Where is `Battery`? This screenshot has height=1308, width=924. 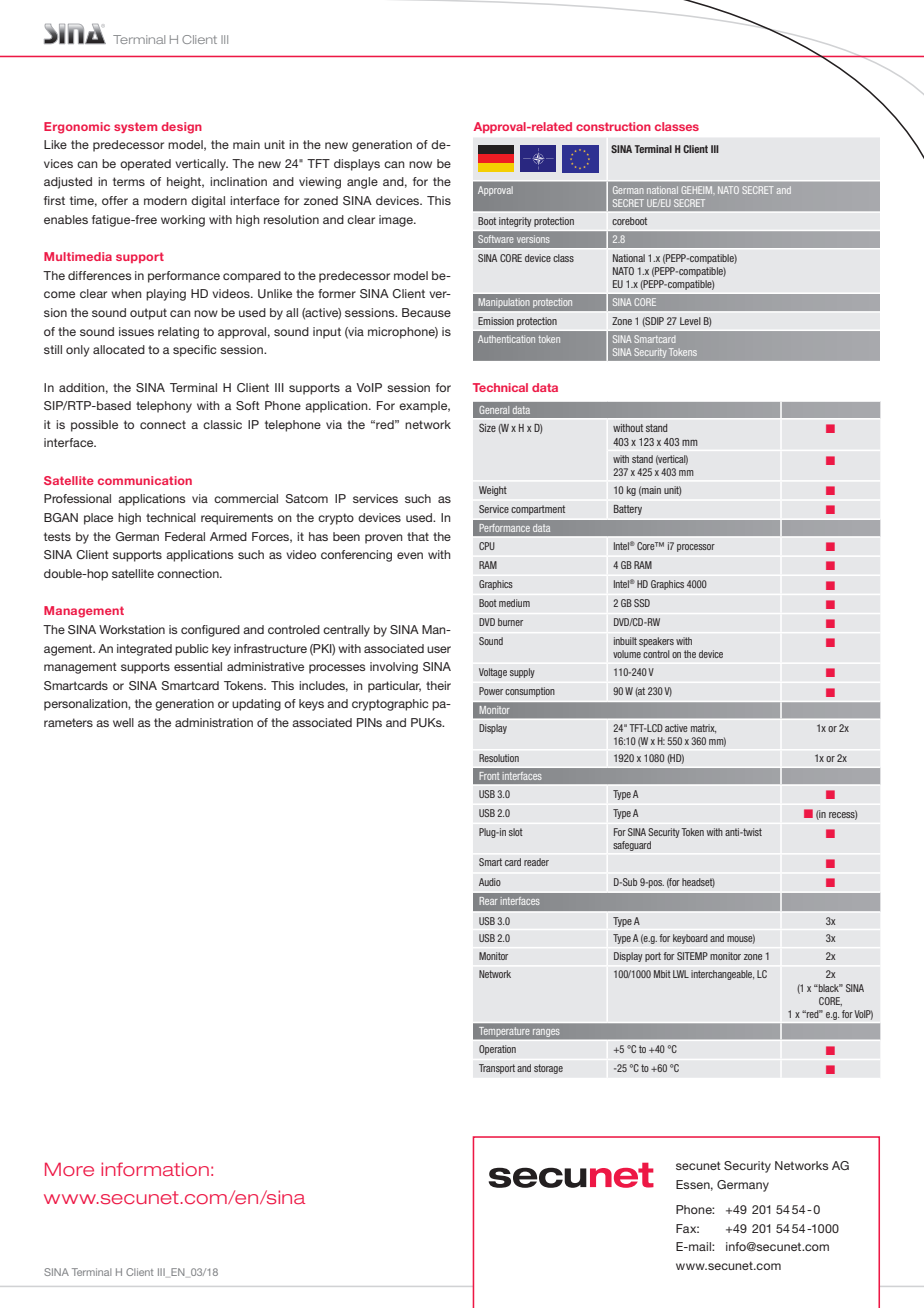 Battery is located at coordinates (628, 510).
